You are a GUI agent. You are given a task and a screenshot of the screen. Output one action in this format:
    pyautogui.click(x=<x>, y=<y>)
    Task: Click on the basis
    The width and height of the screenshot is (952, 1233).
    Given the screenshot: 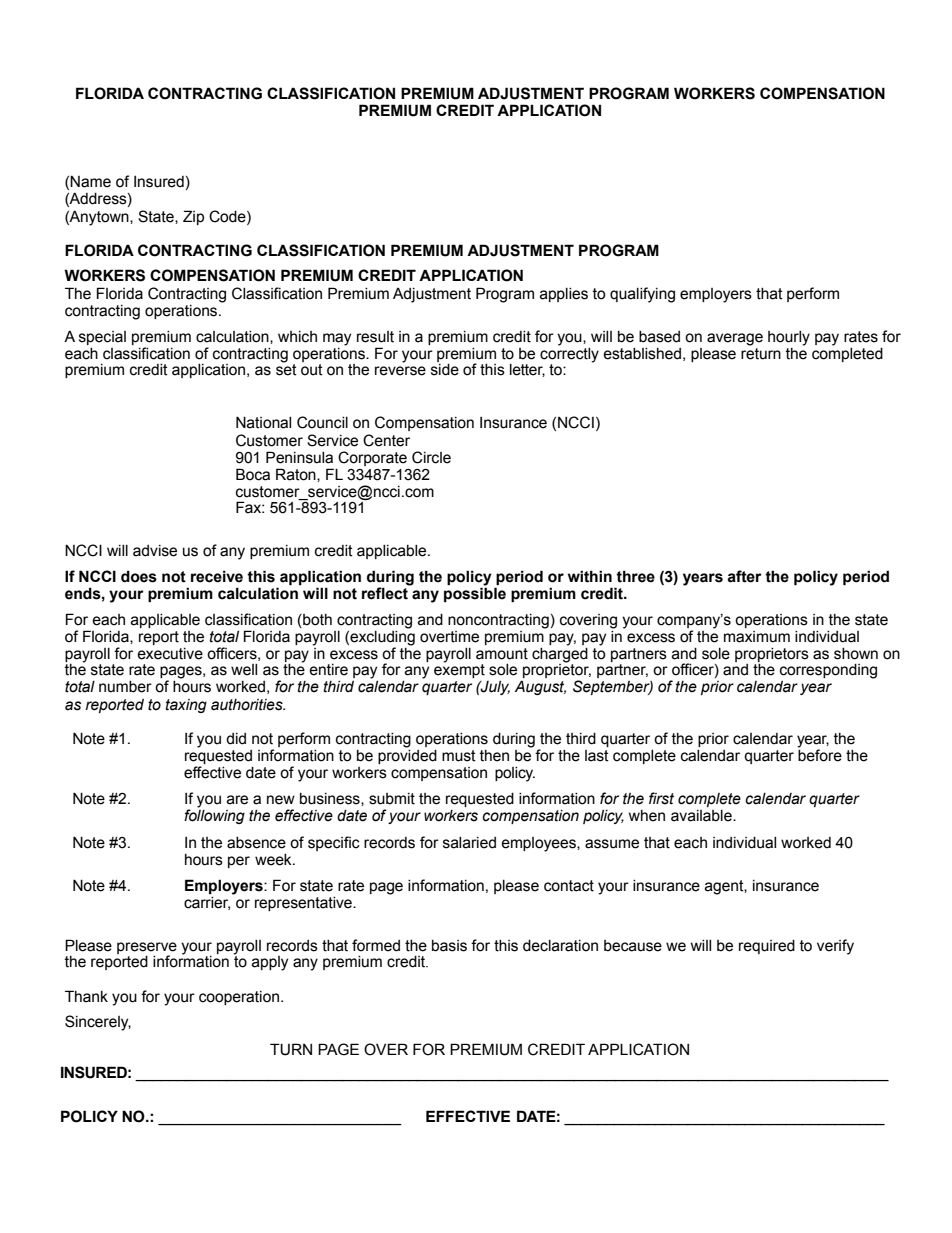 What is the action you would take?
    pyautogui.click(x=449, y=946)
